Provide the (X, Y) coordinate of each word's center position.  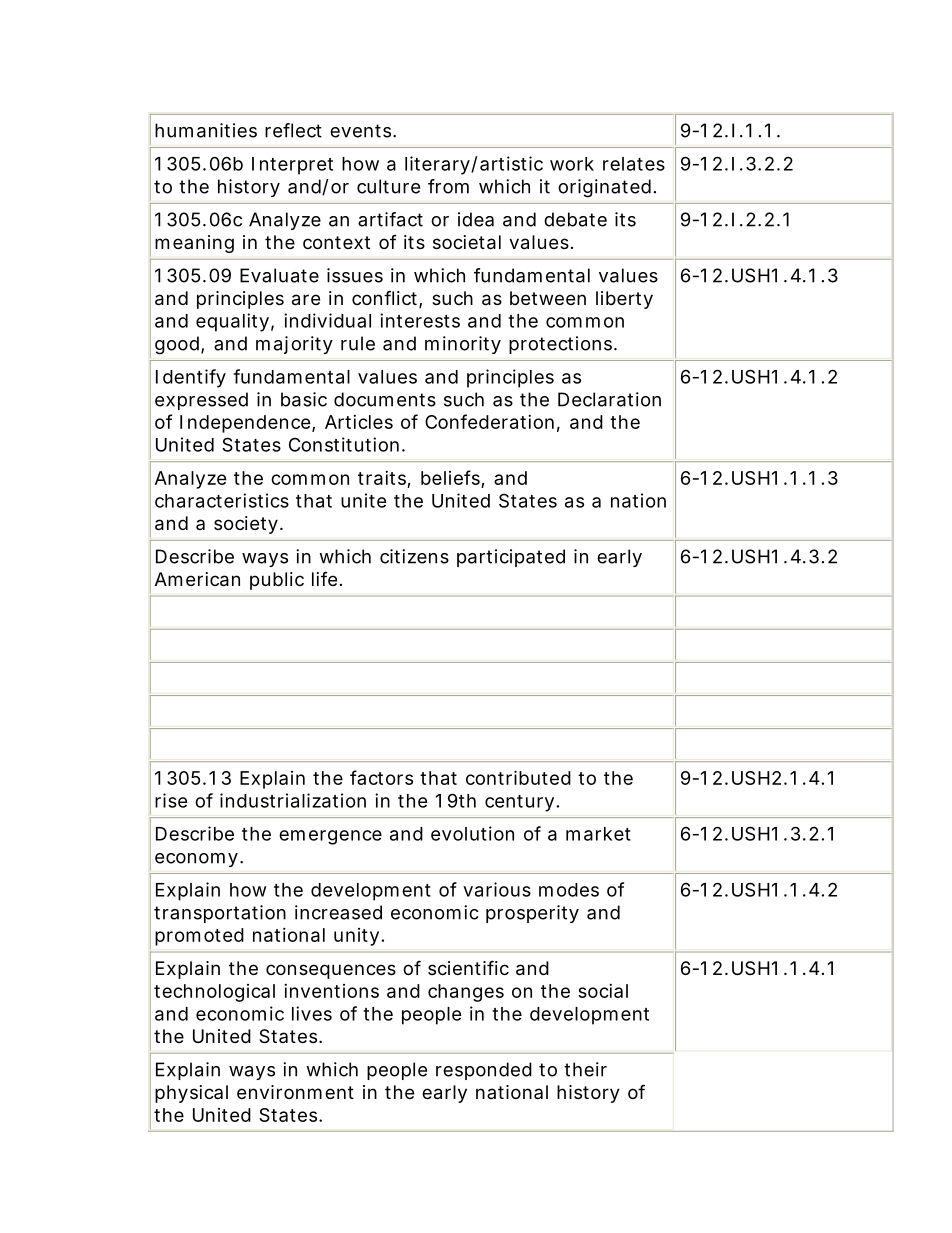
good (178, 345)
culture (388, 186)
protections (562, 345)
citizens (414, 556)
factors (381, 777)
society (247, 525)
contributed (518, 777)
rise (171, 800)
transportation (220, 914)
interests (420, 320)
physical (191, 1094)
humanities (206, 130)
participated (511, 558)
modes (569, 890)
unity (356, 937)
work (572, 164)
